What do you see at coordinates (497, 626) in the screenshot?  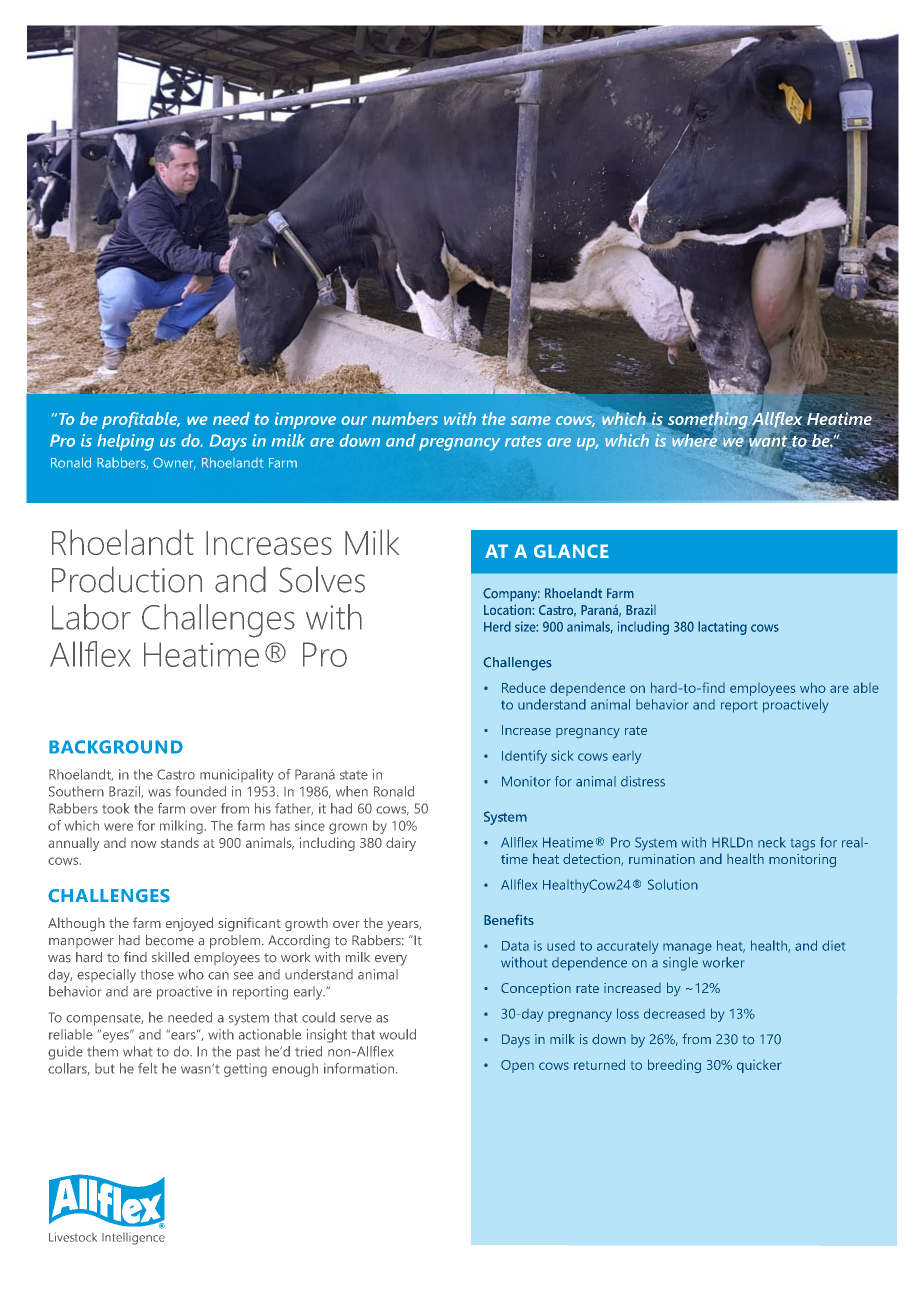 I see `Herd` at bounding box center [497, 626].
